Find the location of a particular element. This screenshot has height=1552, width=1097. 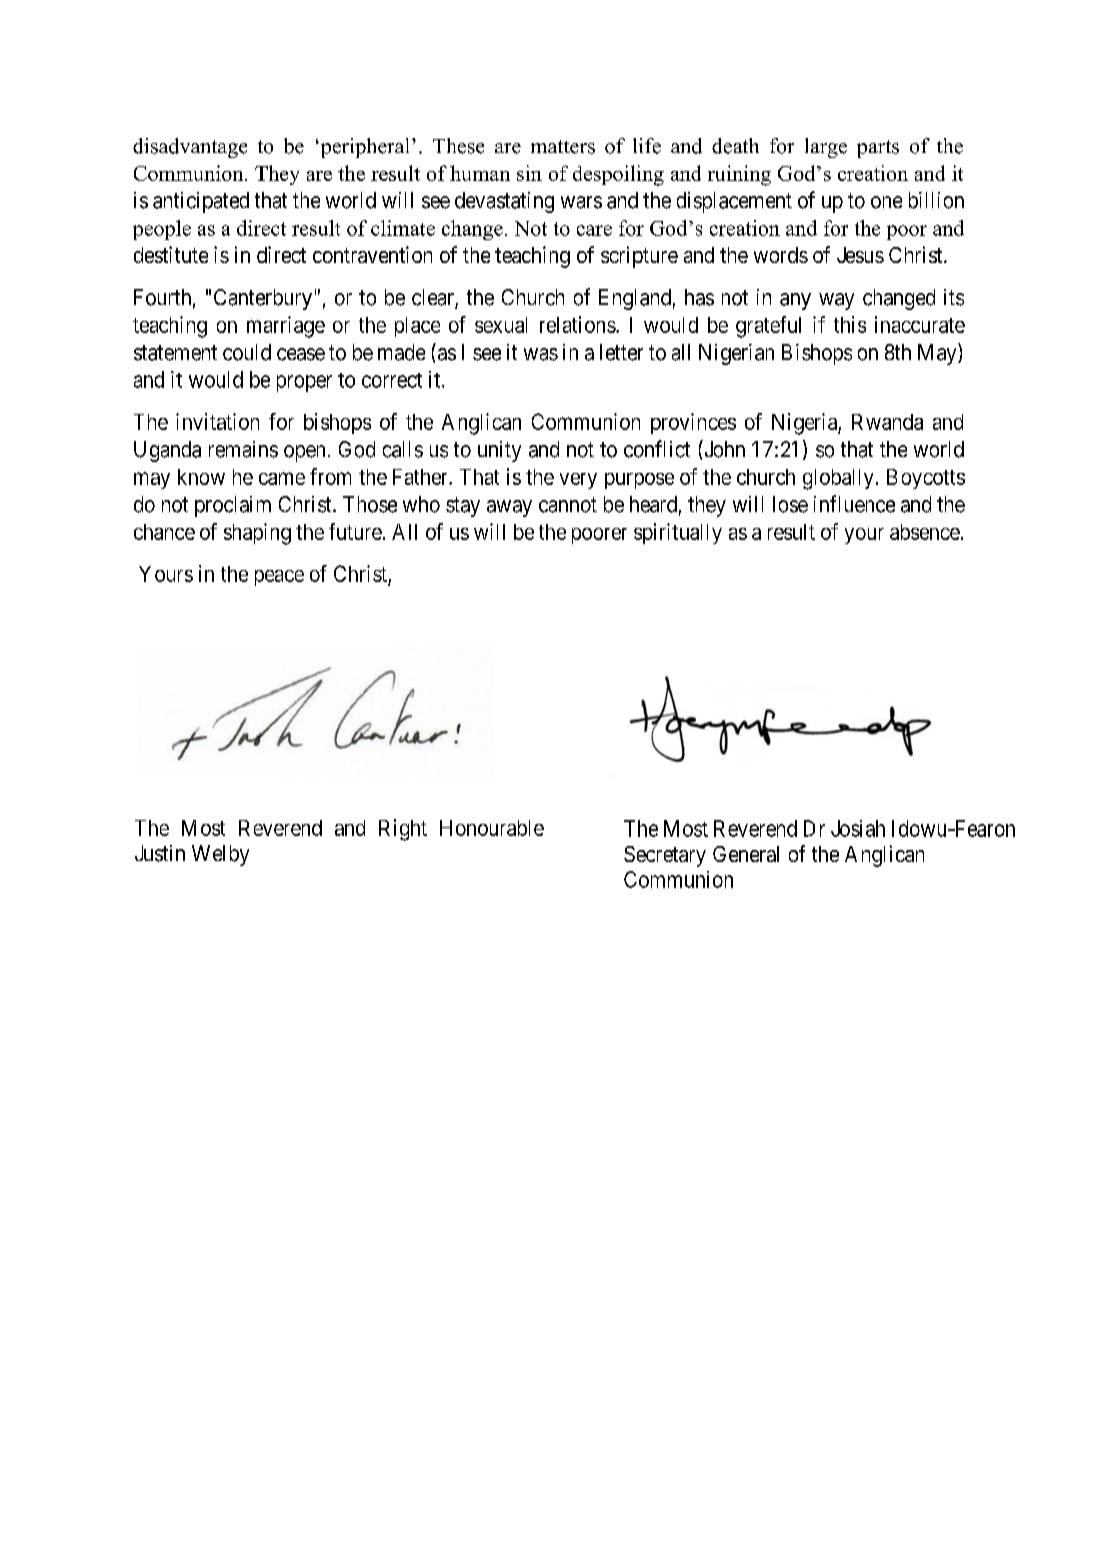

disadvantage is located at coordinates (190, 148).
